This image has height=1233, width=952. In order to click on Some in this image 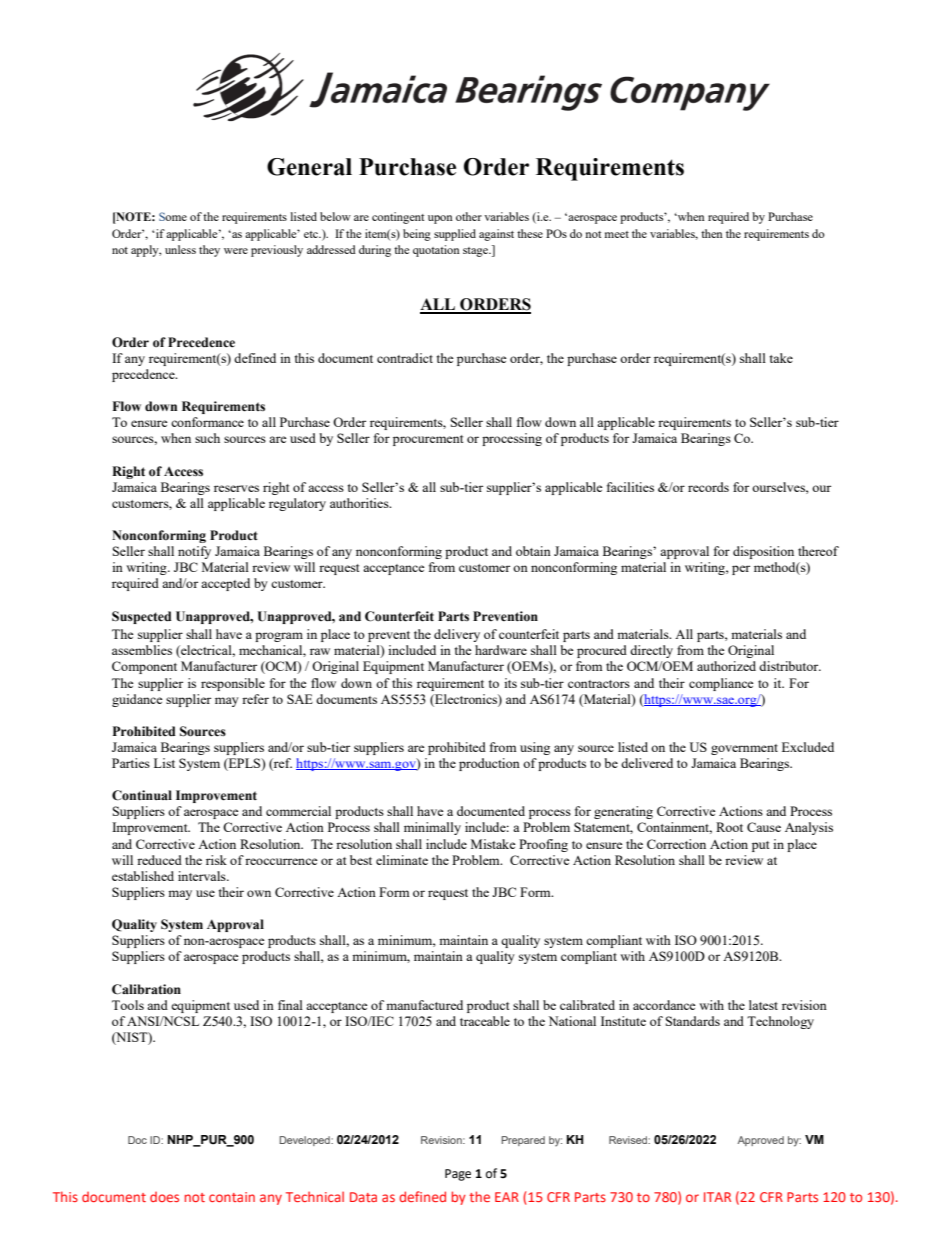, I will do `click(173, 216)`.
